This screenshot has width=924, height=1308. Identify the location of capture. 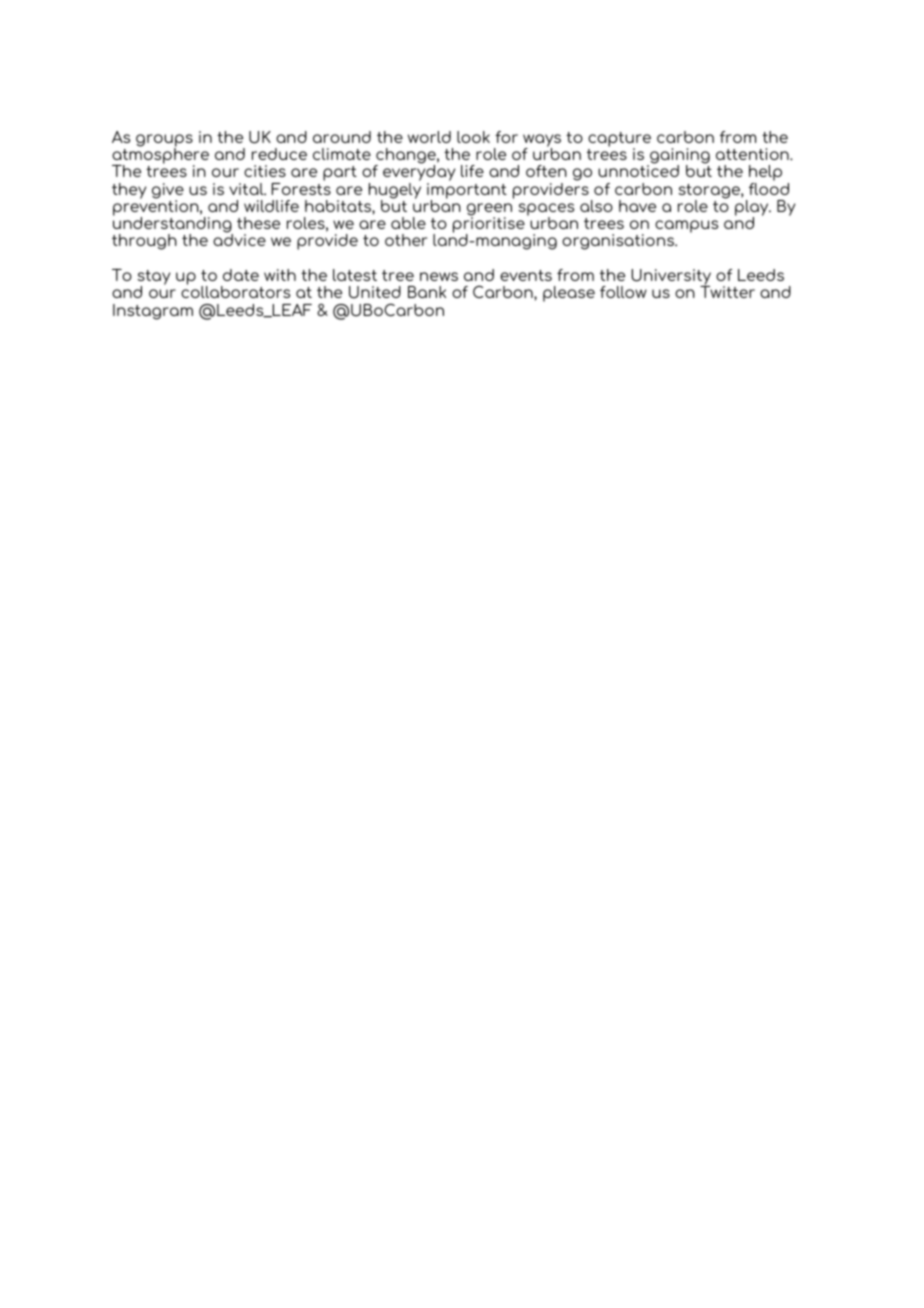
(619, 140).
